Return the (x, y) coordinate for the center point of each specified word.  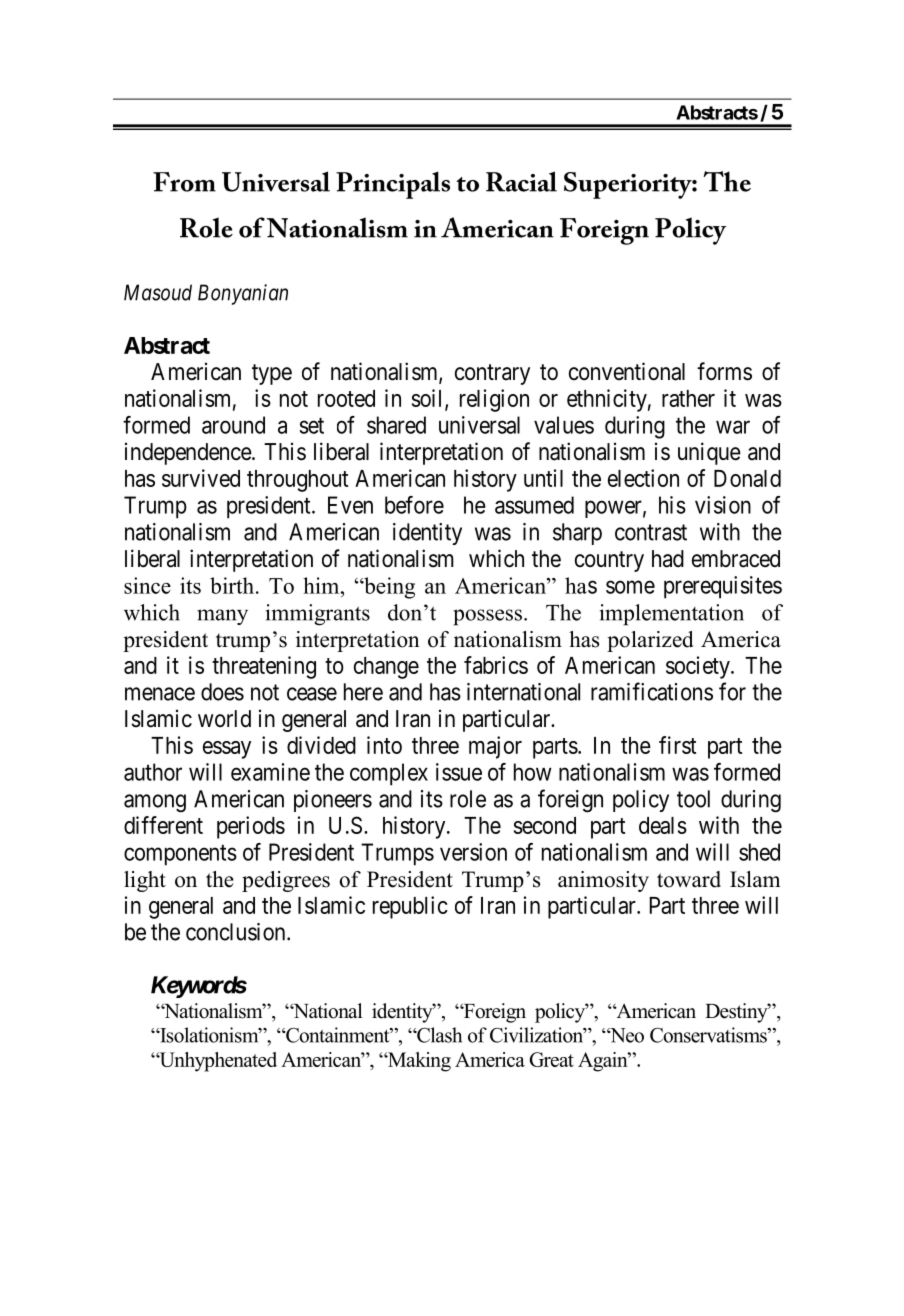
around (233, 425)
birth (232, 585)
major (495, 747)
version (473, 852)
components (180, 855)
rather (688, 398)
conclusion (237, 932)
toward (689, 879)
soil (429, 399)
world (224, 719)
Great (551, 1059)
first (677, 745)
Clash (438, 1035)
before (414, 505)
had (668, 559)
